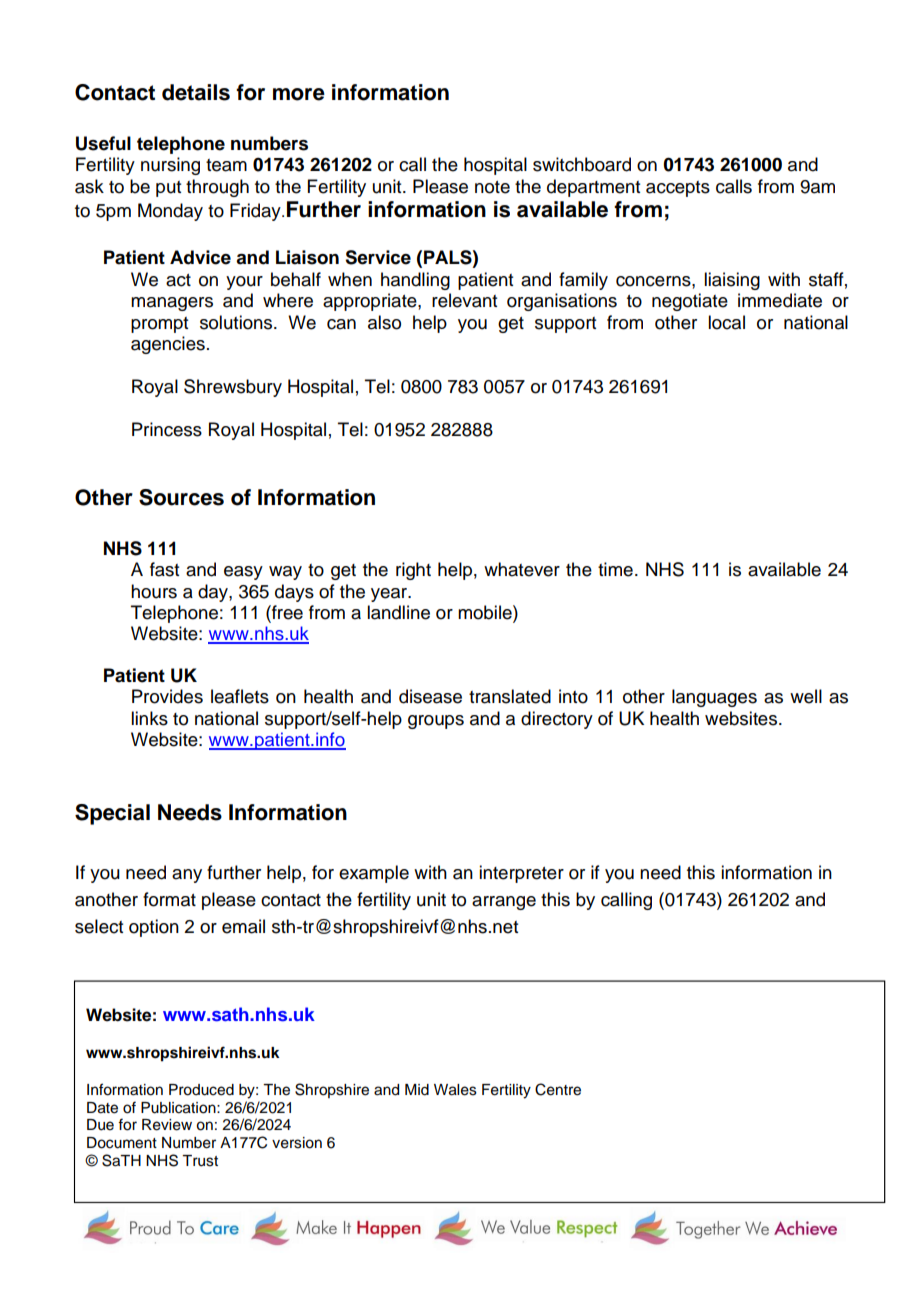 Image resolution: width=924 pixels, height=1308 pixels. What do you see at coordinates (112, 814) in the page?
I see `Special` at bounding box center [112, 814].
